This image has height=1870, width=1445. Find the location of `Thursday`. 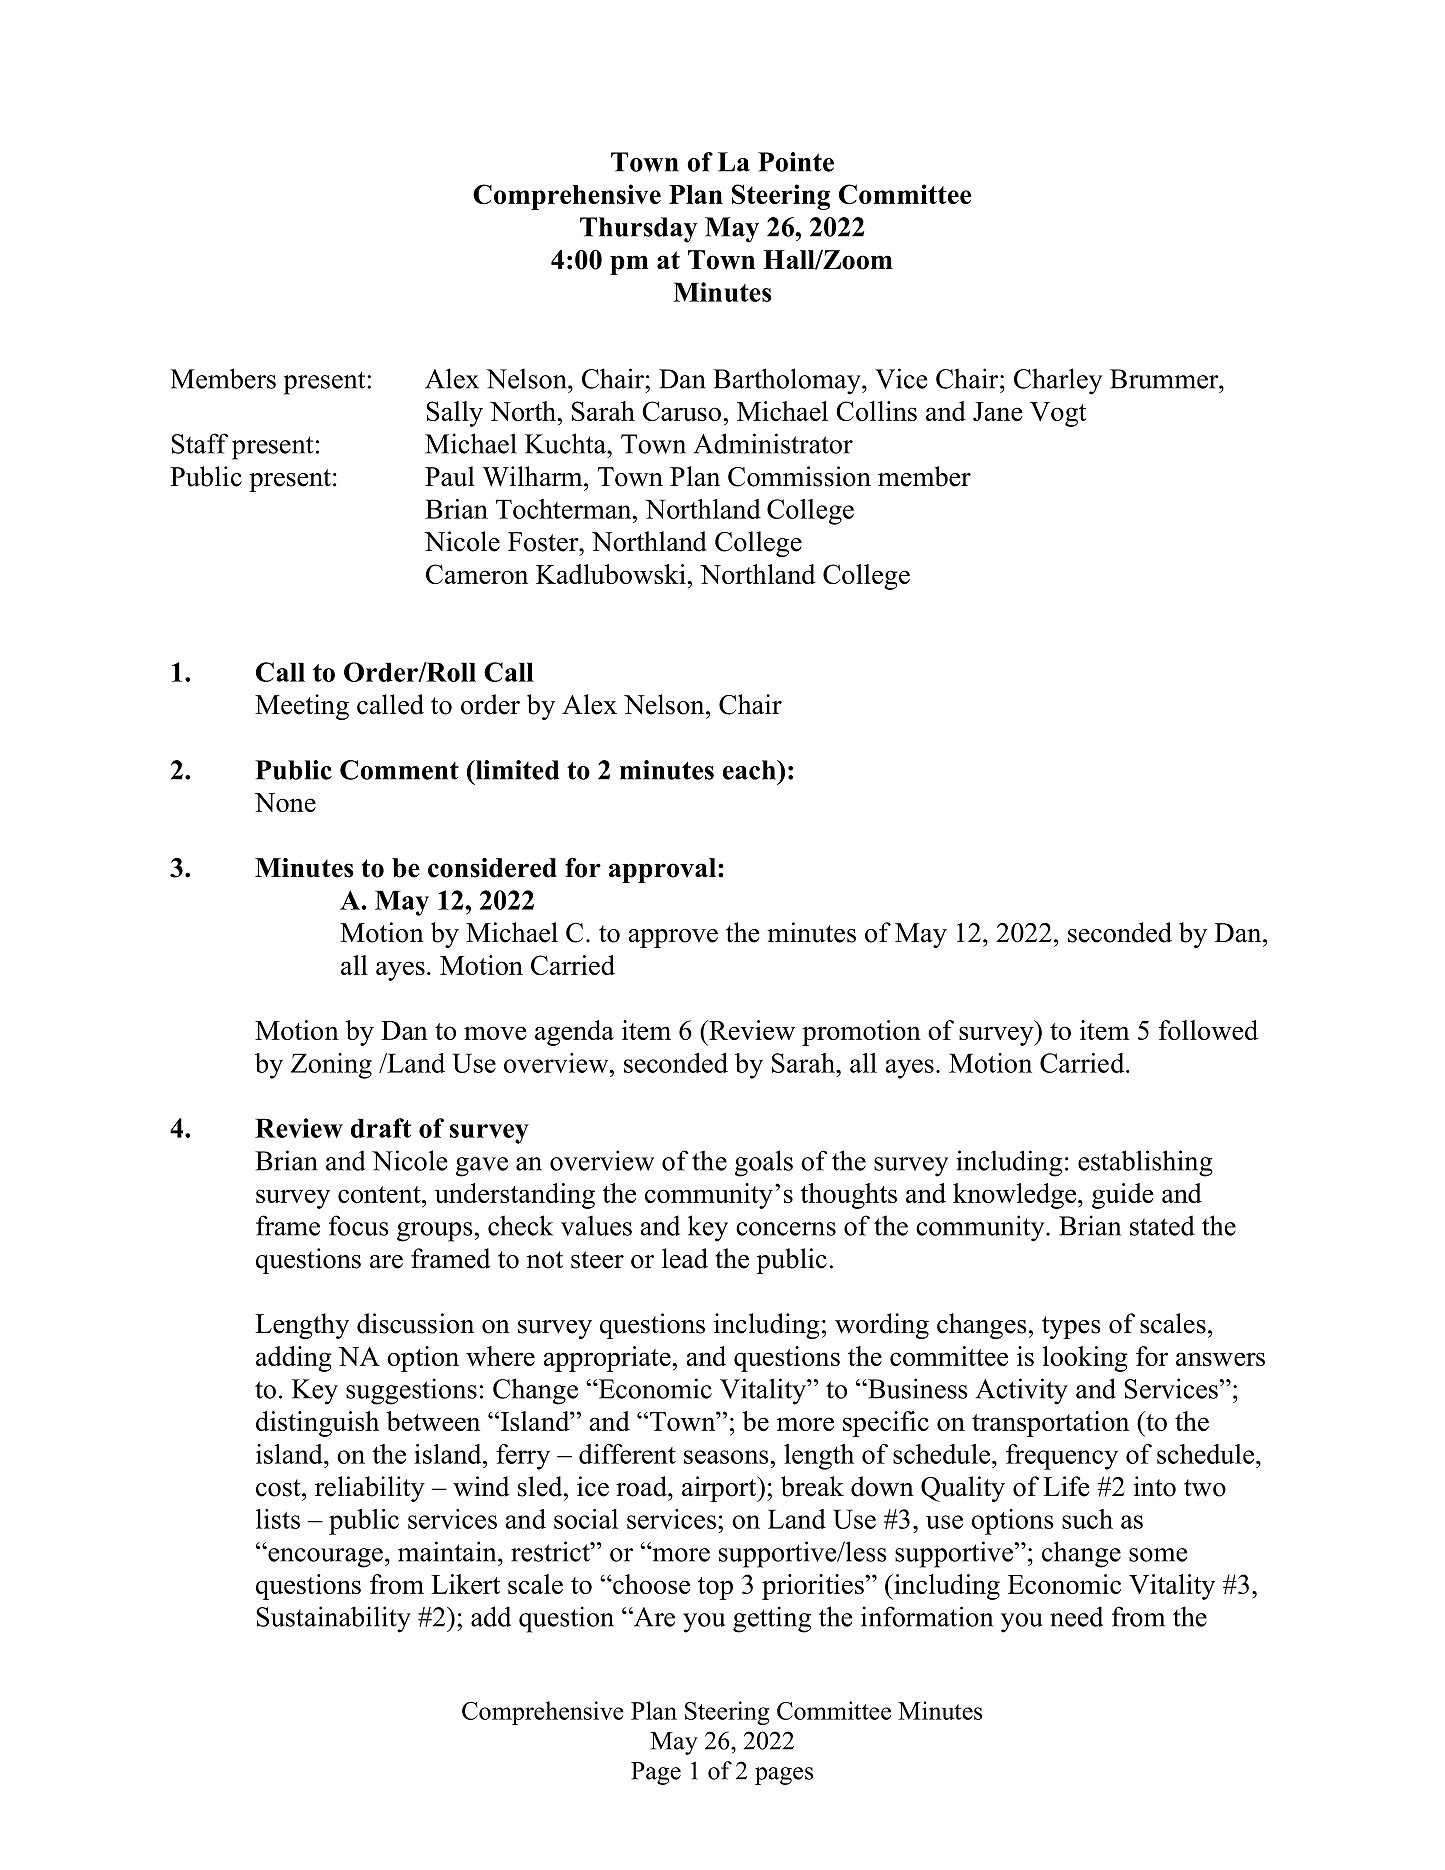

Thursday is located at coordinates (639, 230).
